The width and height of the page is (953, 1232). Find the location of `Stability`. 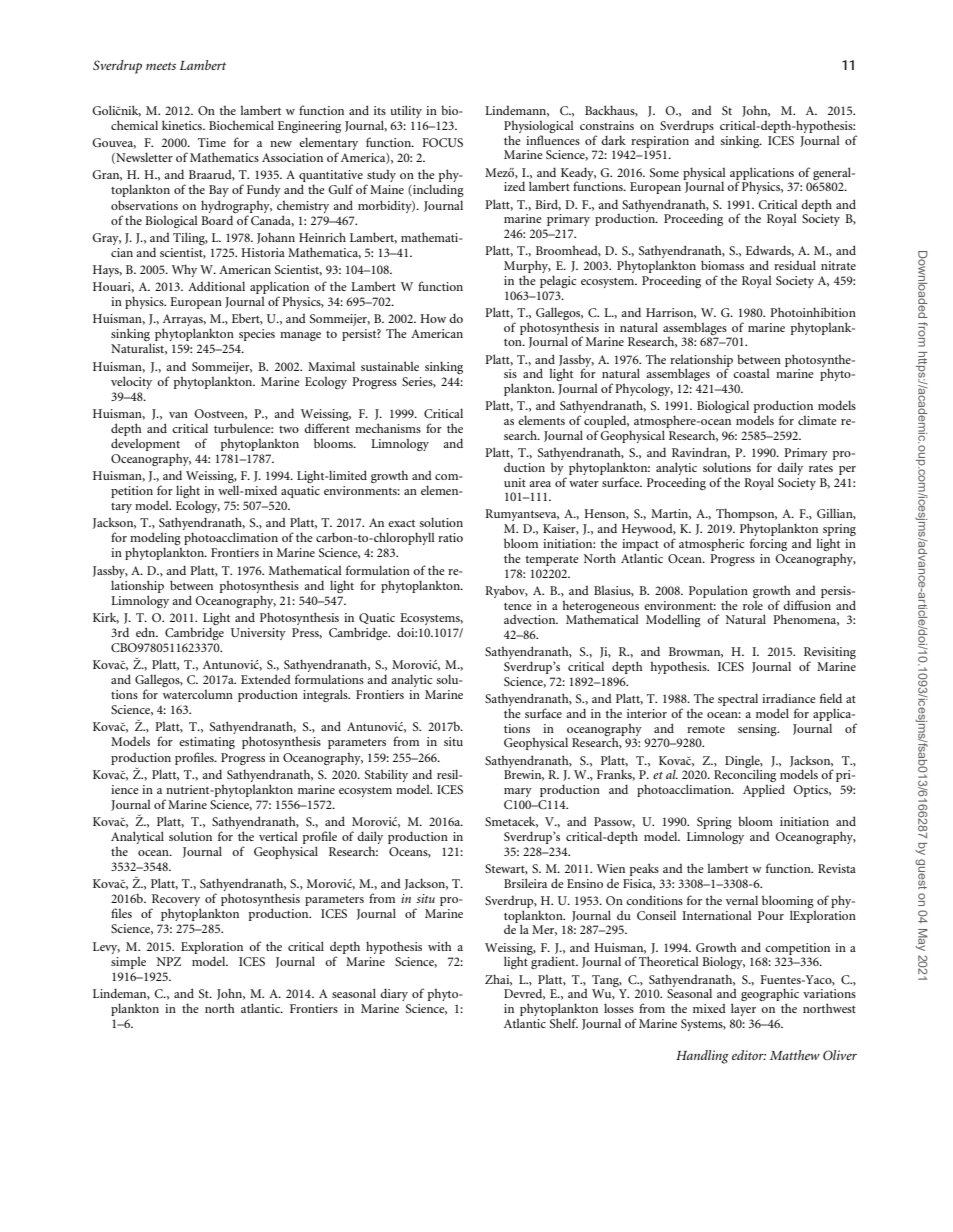

Stability is located at coordinates (386, 775).
